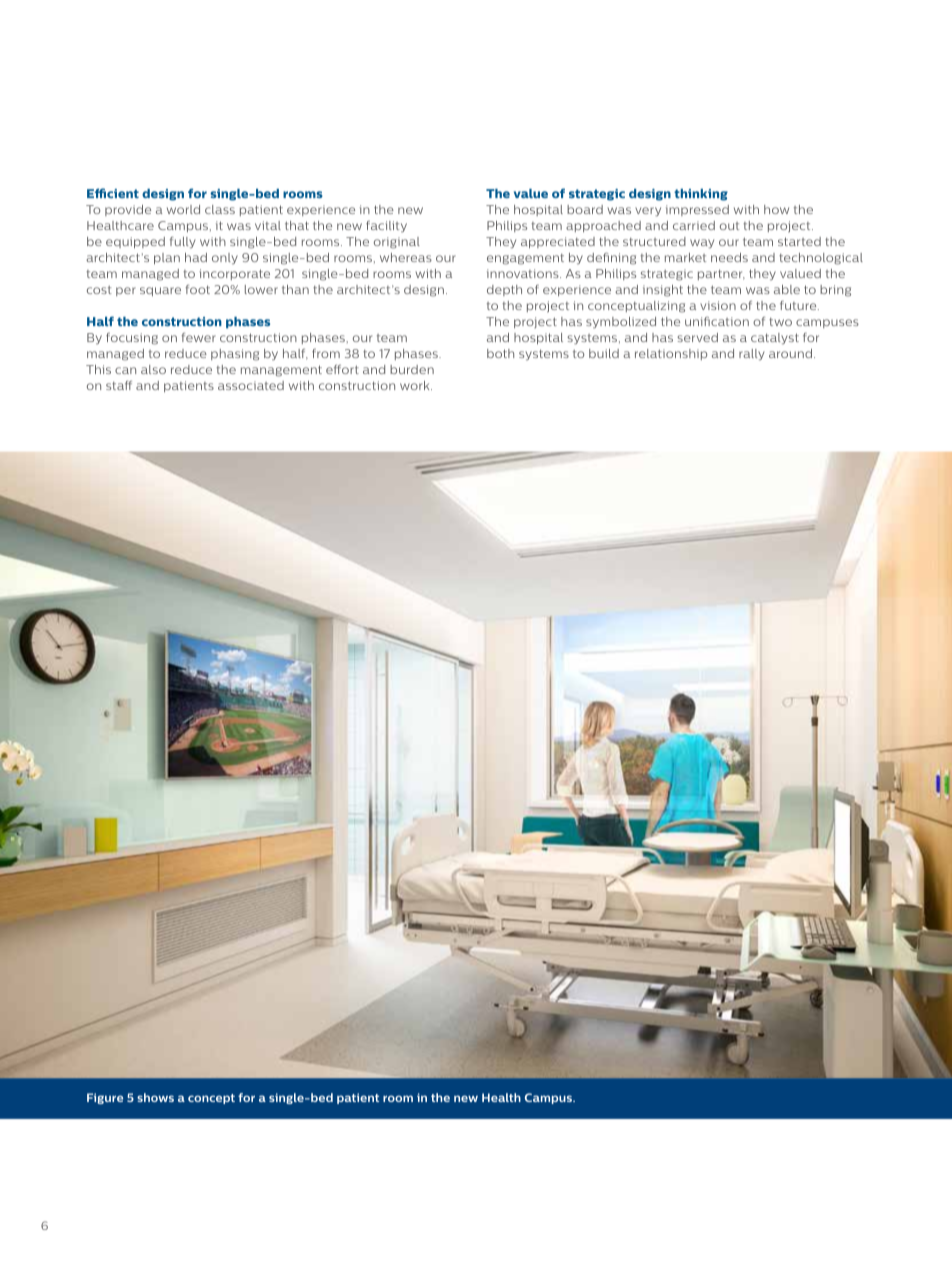  Describe the element at coordinates (729, 226) in the page. I see `out` at that location.
